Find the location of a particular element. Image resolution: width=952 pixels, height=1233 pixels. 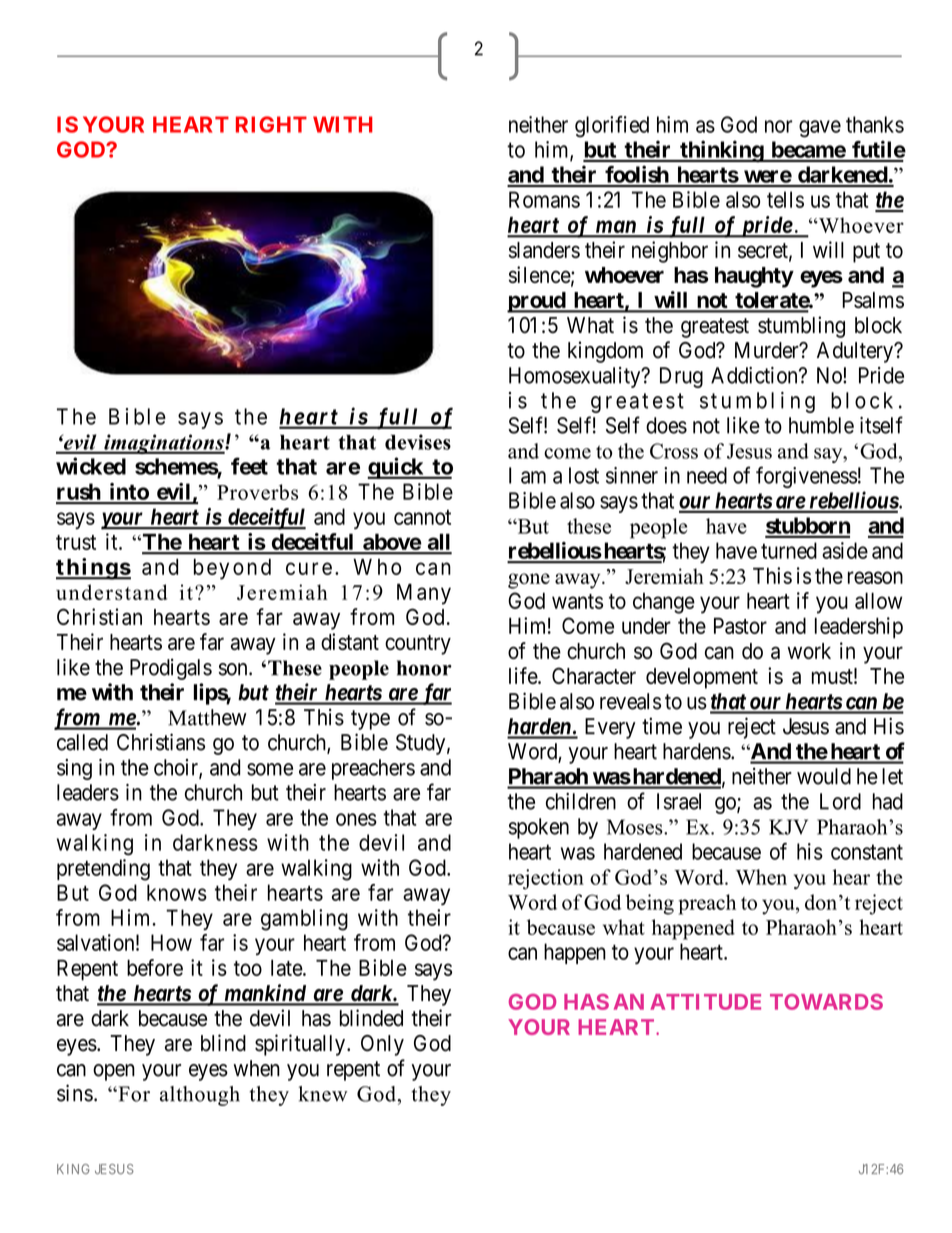

Pastor is located at coordinates (740, 626).
